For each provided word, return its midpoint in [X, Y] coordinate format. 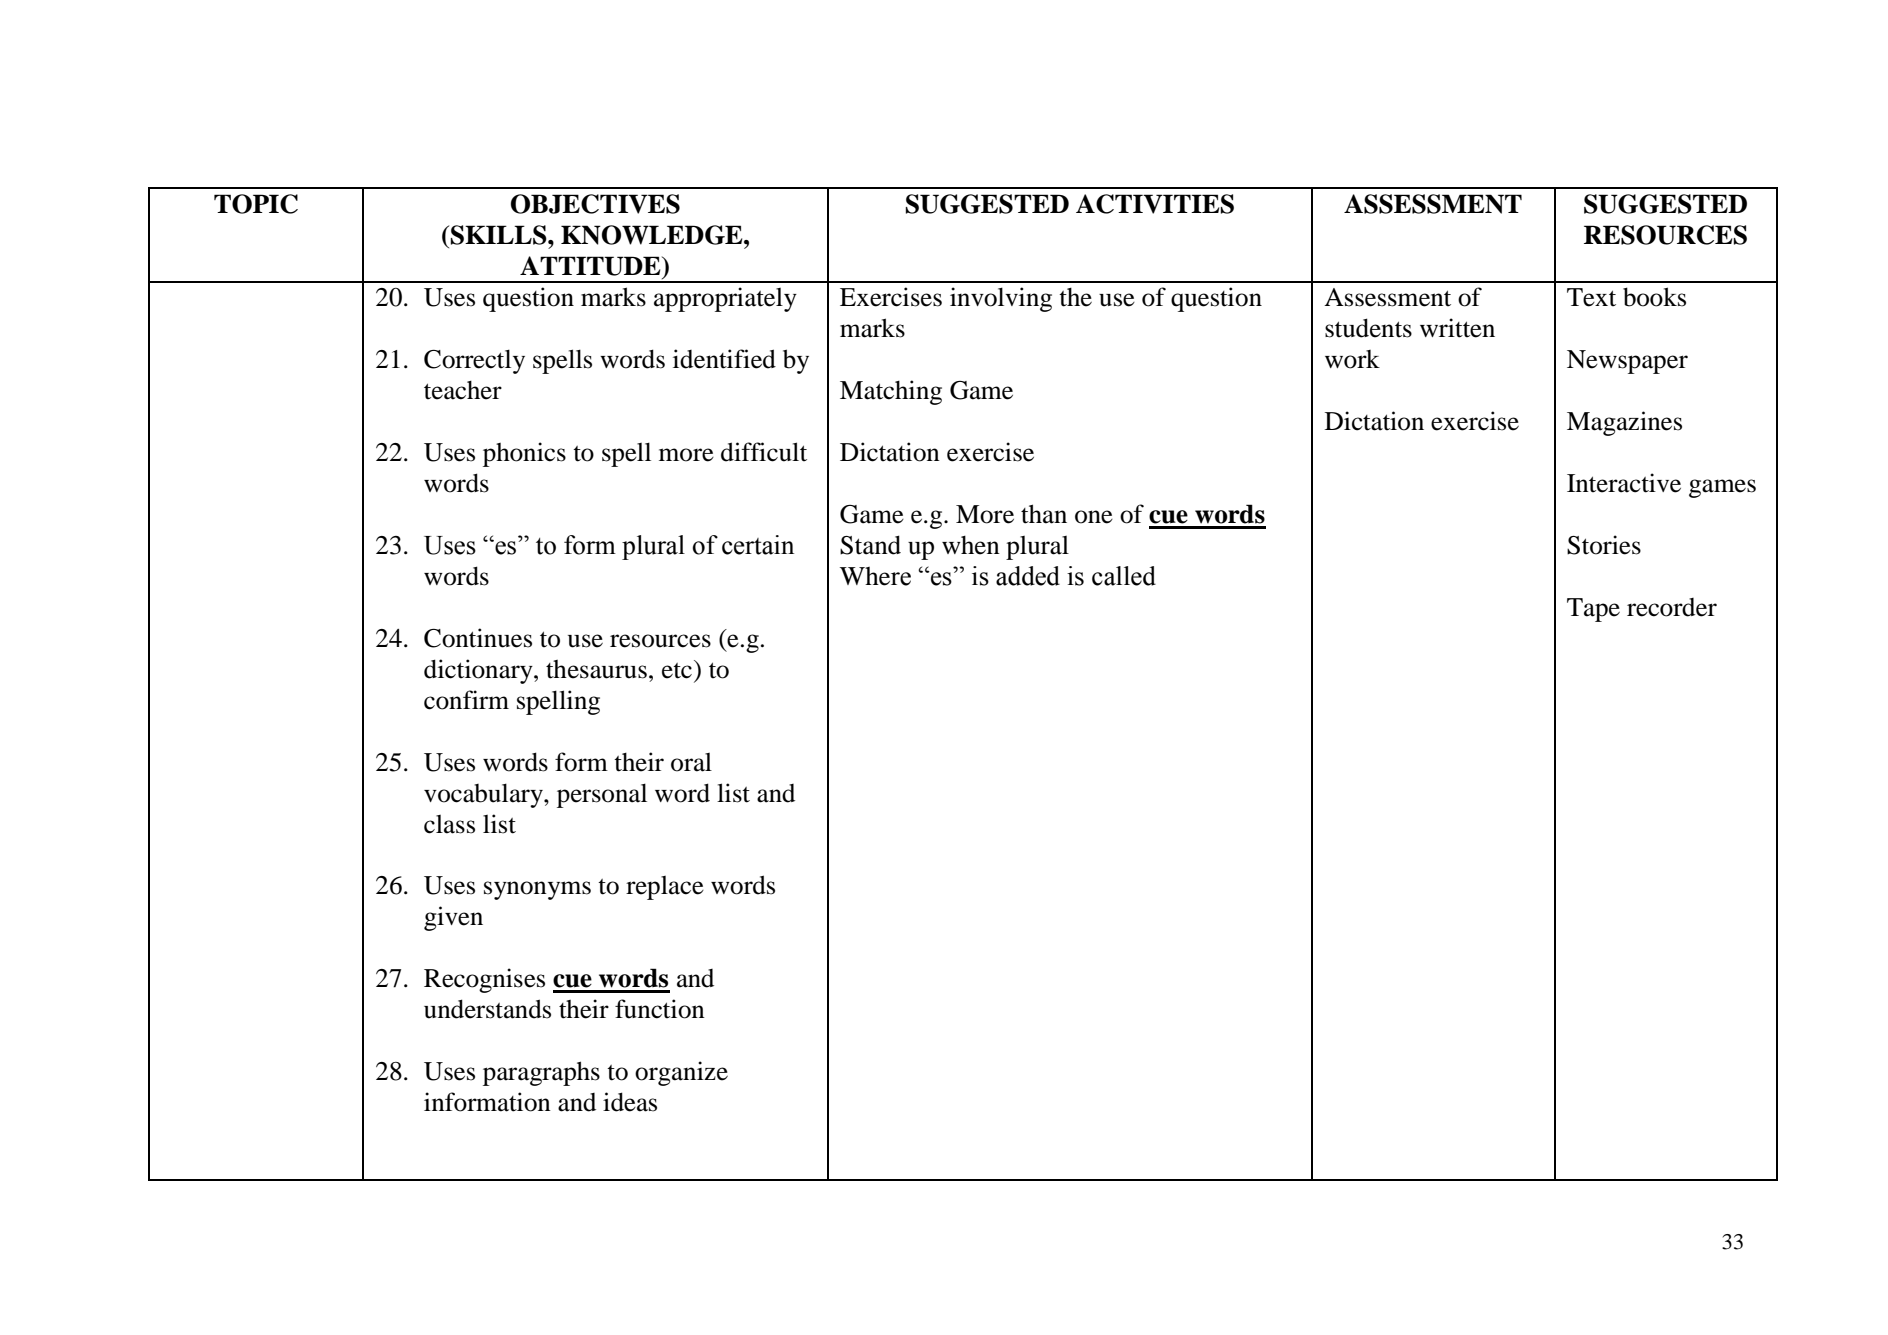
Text [1591, 297]
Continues [478, 638]
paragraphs [541, 1073]
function [660, 1009]
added [1028, 576]
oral [691, 762]
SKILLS [500, 235]
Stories [1604, 545]
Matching [891, 392]
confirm [466, 700]
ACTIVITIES [1155, 204]
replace [665, 888]
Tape [1593, 610]
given [453, 918]
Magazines [1624, 423]
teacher [463, 390]
